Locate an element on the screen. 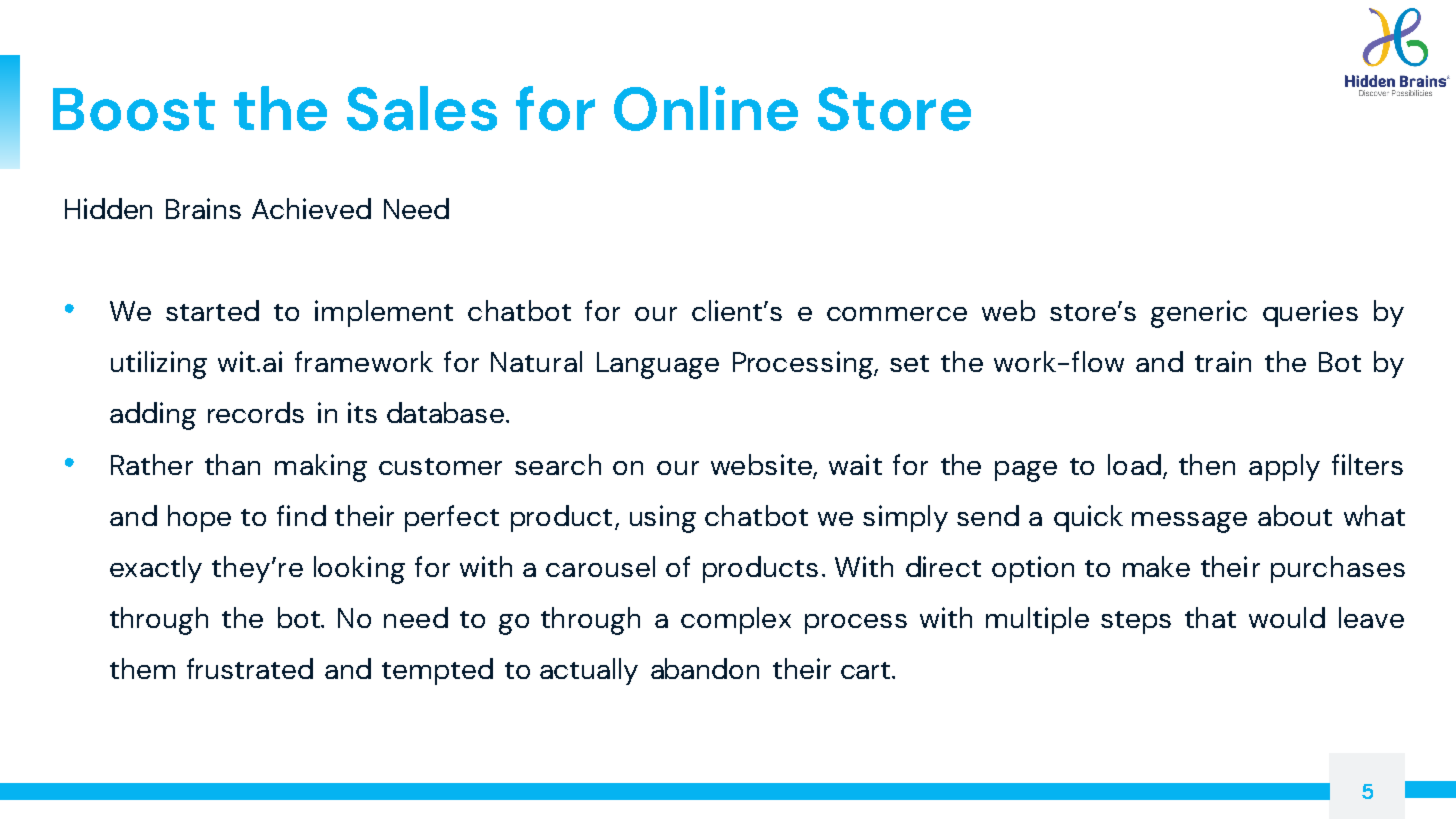 Image resolution: width=1456 pixels, height=819 pixels. records is located at coordinates (256, 412).
